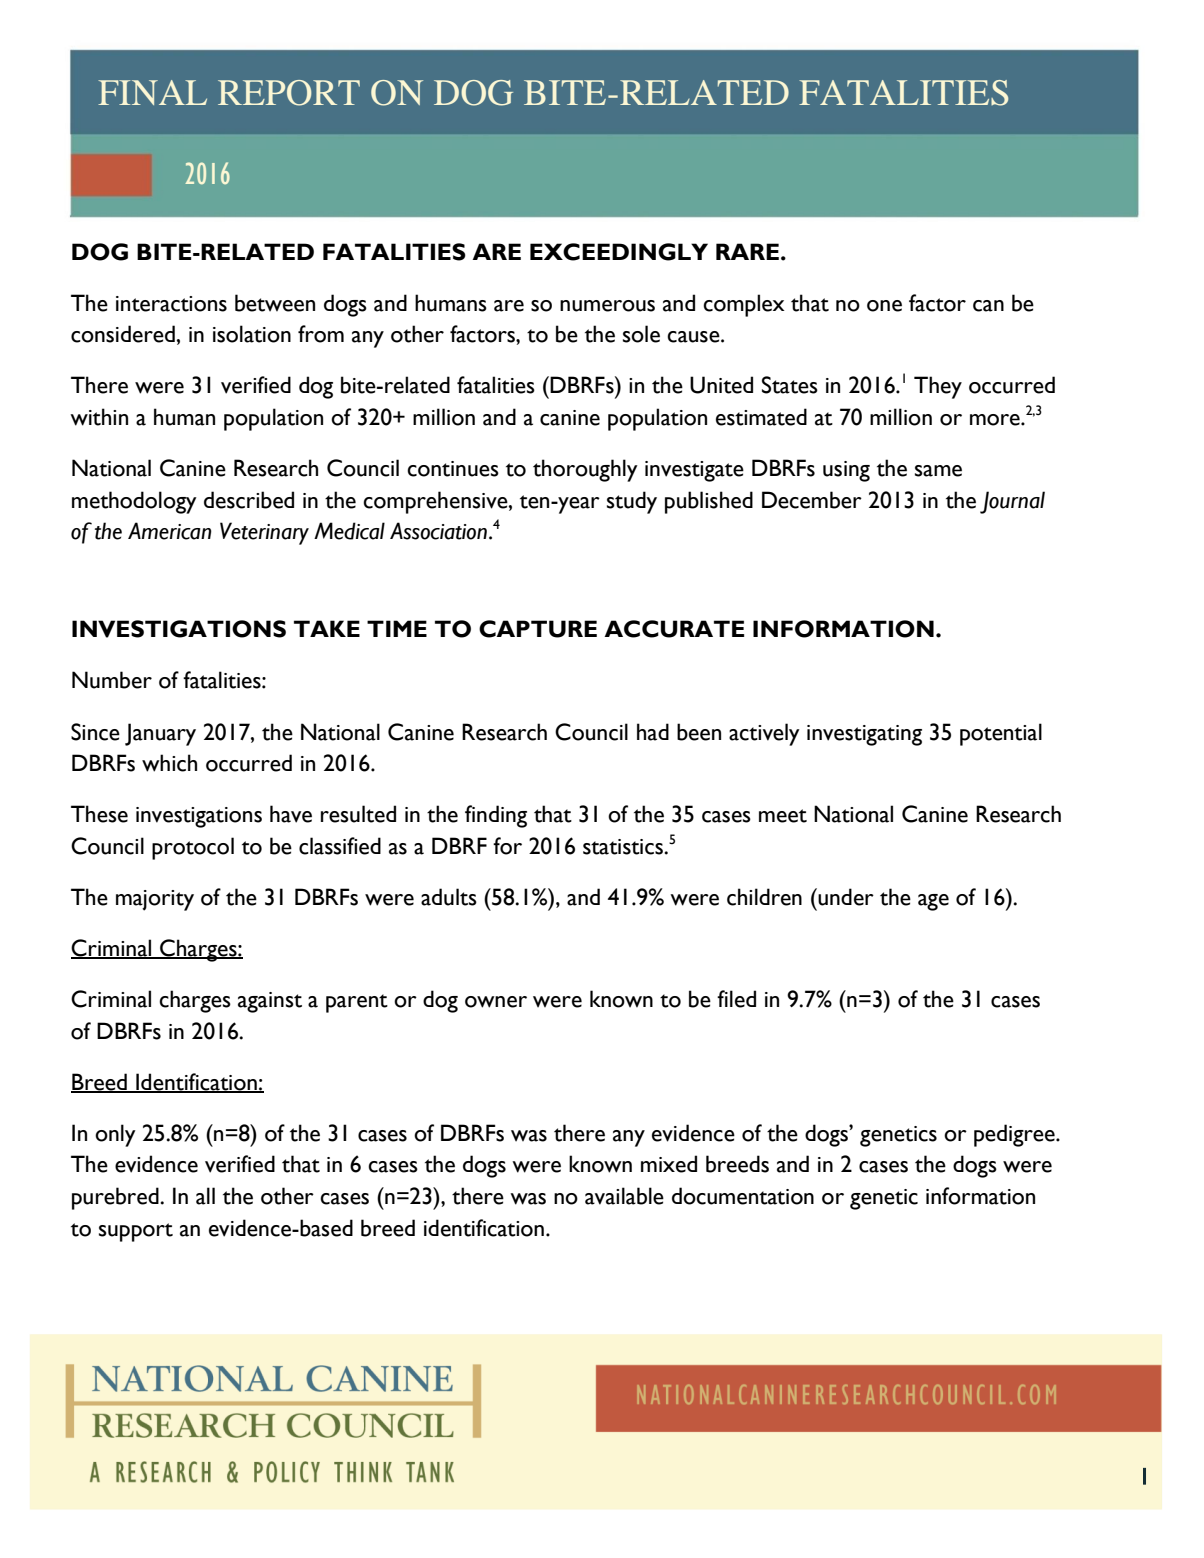  I want to click on RARE, so click(747, 251).
